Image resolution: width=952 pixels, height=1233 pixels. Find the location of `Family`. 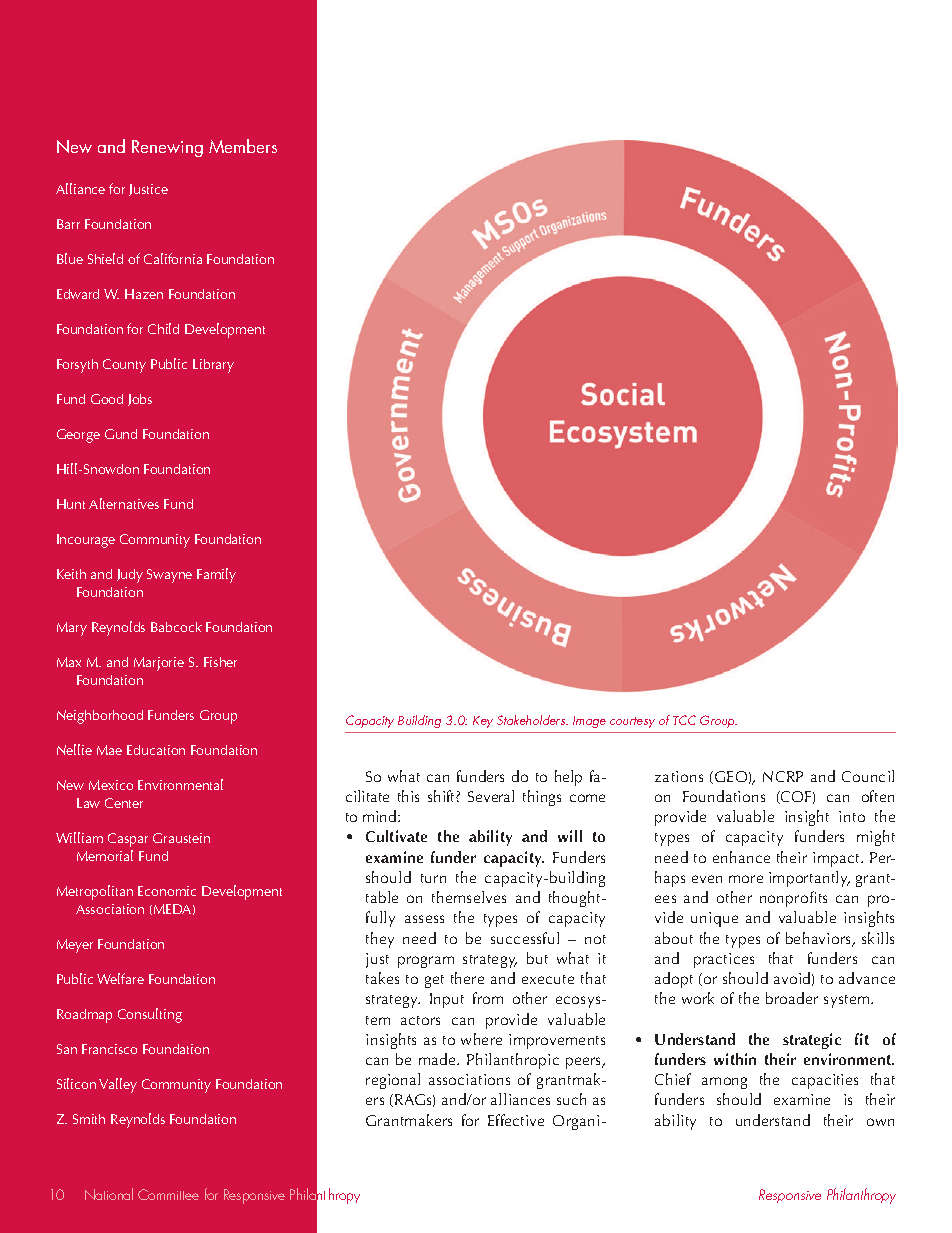

Family is located at coordinates (216, 575).
